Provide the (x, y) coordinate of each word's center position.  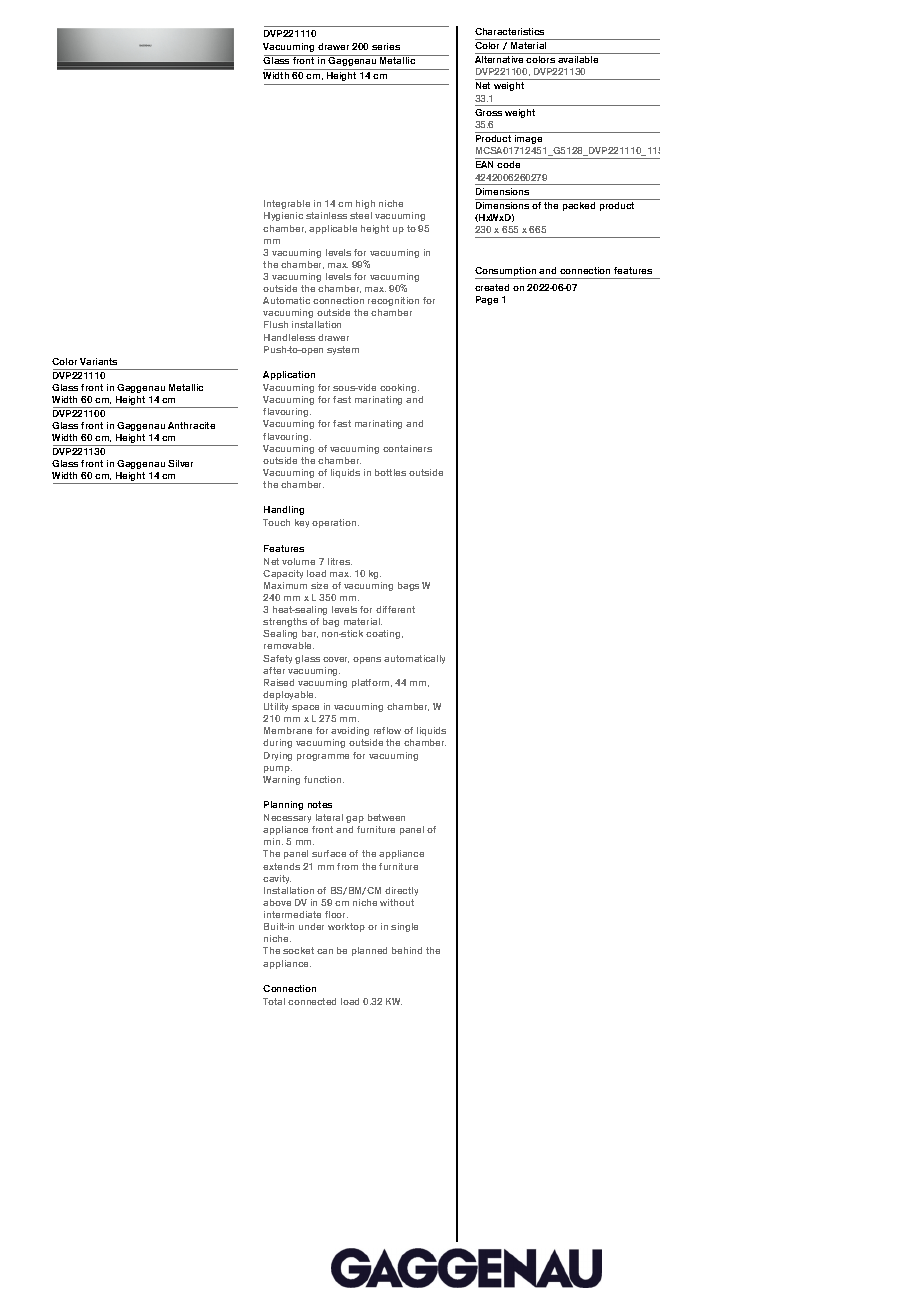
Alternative (499, 59)
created (492, 287)
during (277, 743)
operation (335, 523)
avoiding (350, 731)
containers (407, 448)
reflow (387, 730)
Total (274, 1001)
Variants (98, 361)
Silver (180, 463)
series (386, 46)
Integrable (287, 204)
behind (407, 950)
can (325, 951)
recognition (393, 301)
